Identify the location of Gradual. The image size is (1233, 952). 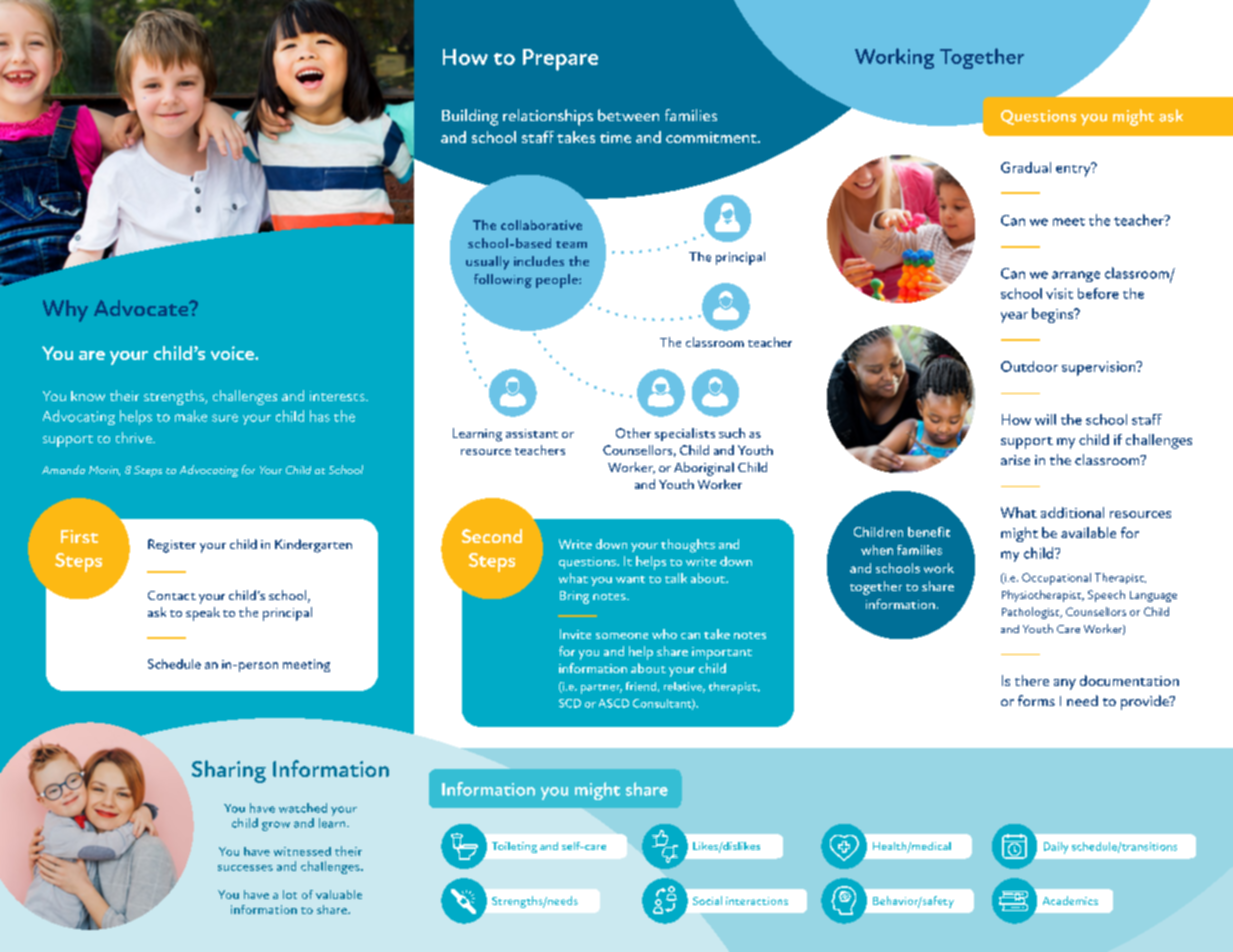
(1026, 167).
